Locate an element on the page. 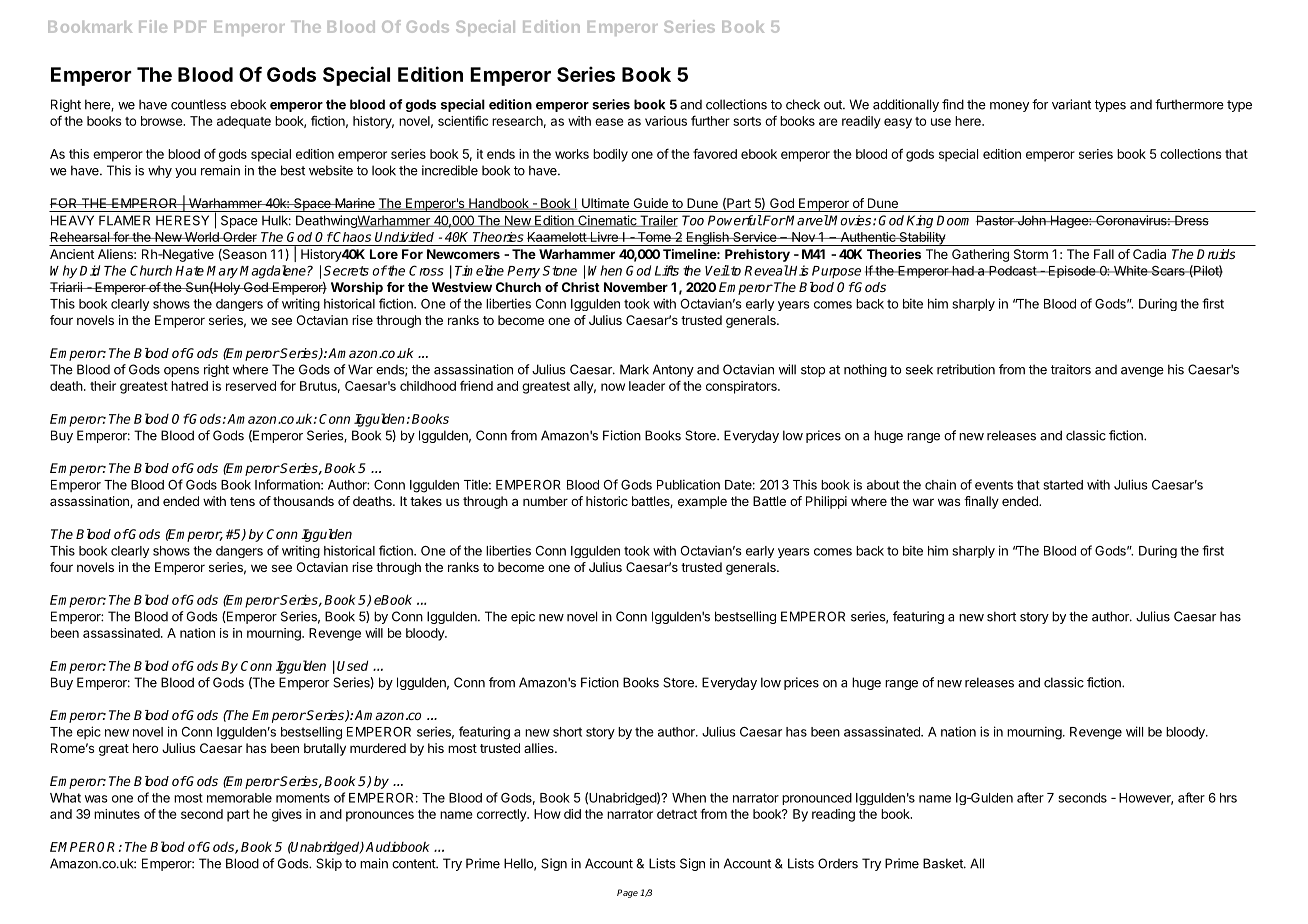 Image resolution: width=1308 pixels, height=924 pixels. allies is located at coordinates (540, 748).
